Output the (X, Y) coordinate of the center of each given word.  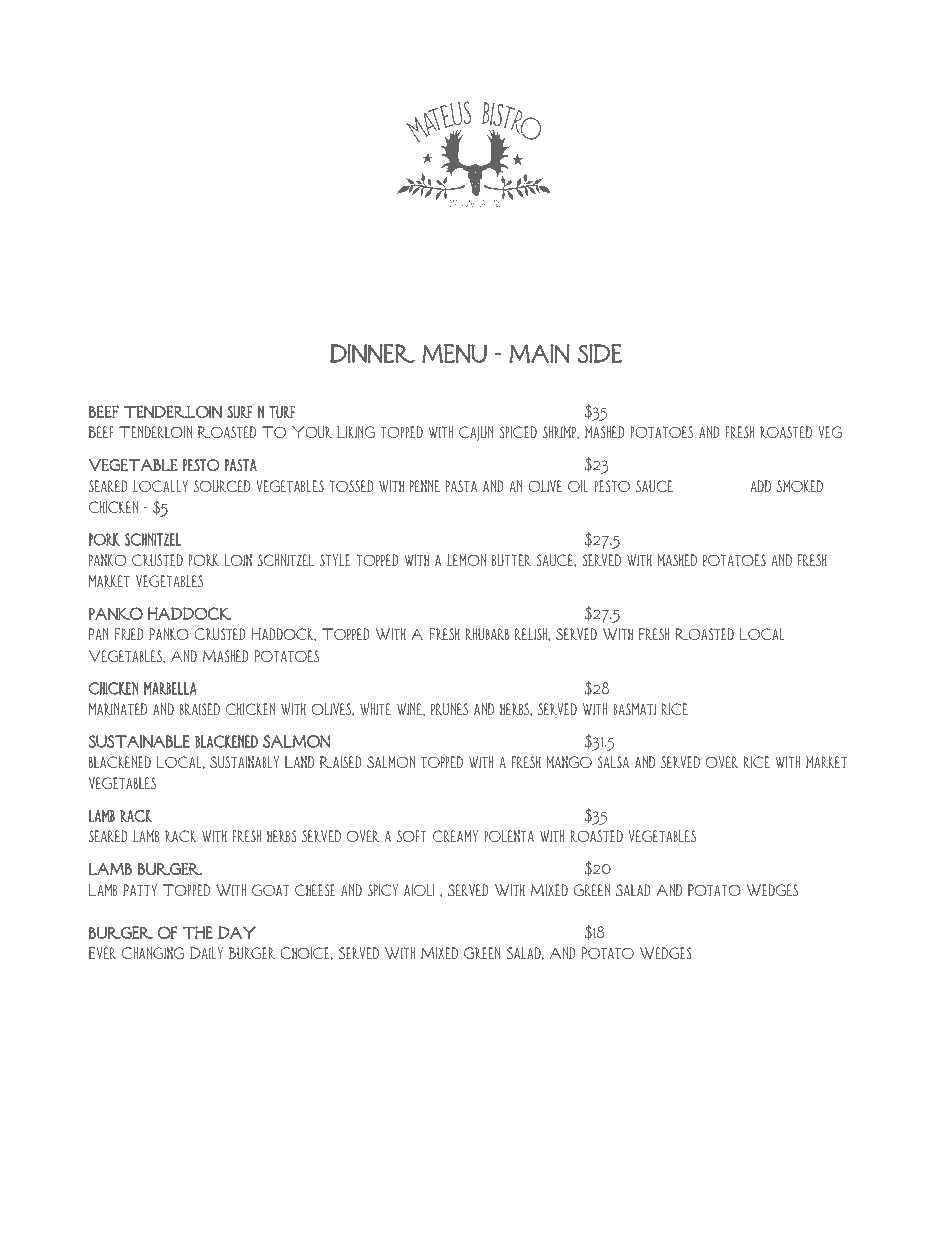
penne (425, 486)
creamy (455, 836)
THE (198, 932)
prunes (449, 709)
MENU (454, 353)
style (335, 560)
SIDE (600, 353)
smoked (800, 486)
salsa (613, 762)
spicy (383, 890)
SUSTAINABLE (139, 741)
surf (239, 412)
